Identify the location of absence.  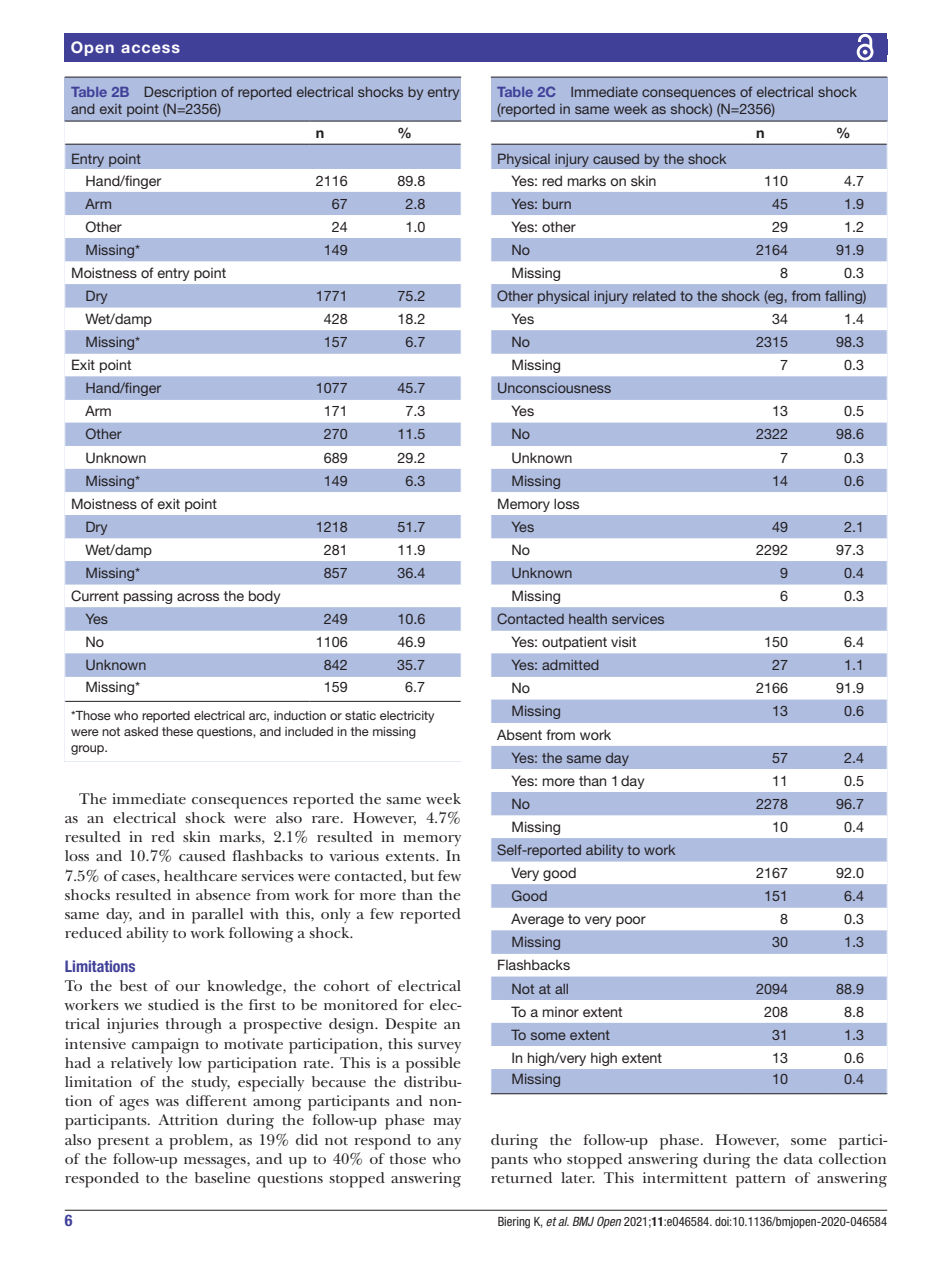
(223, 894).
